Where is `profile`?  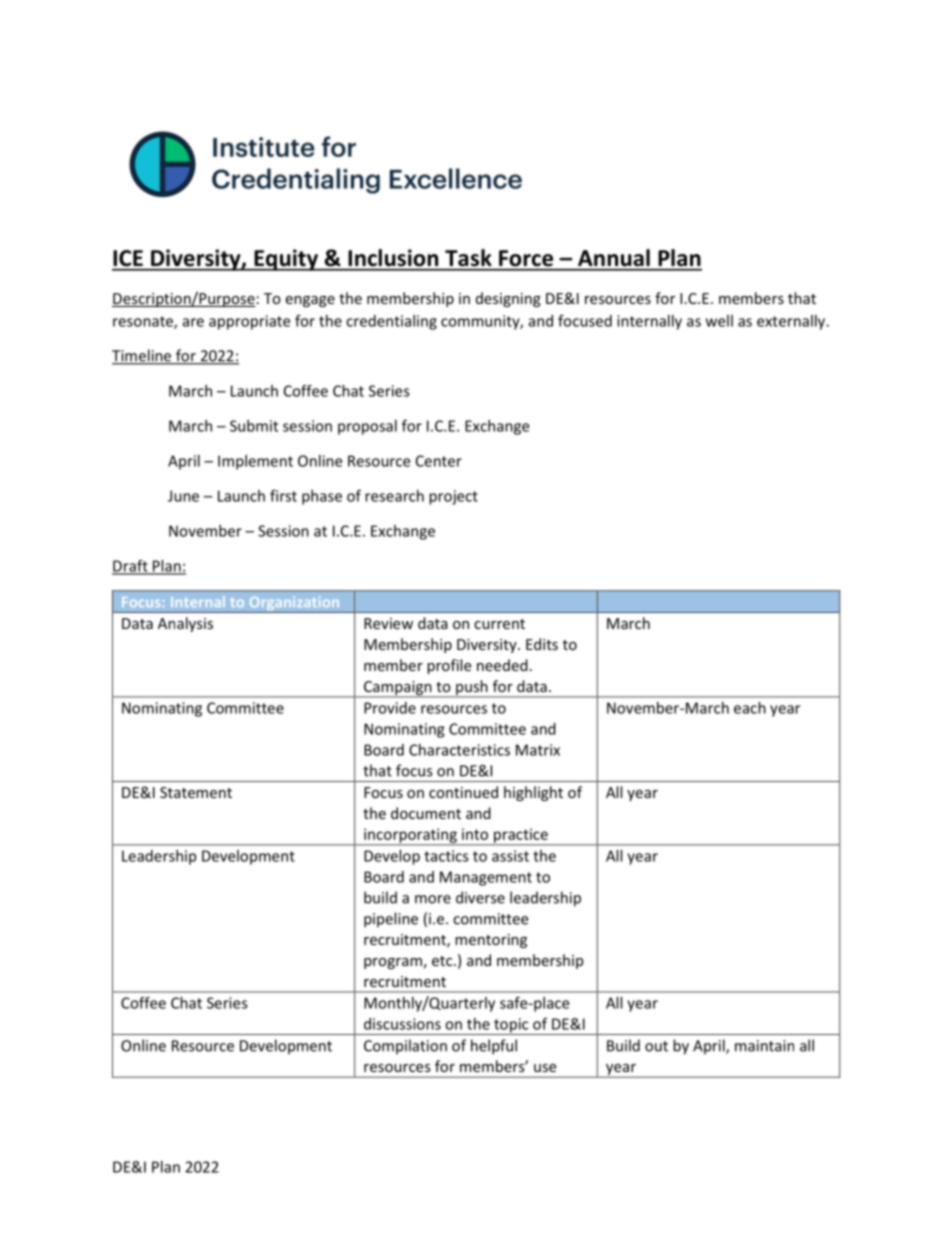 profile is located at coordinates (449, 666).
